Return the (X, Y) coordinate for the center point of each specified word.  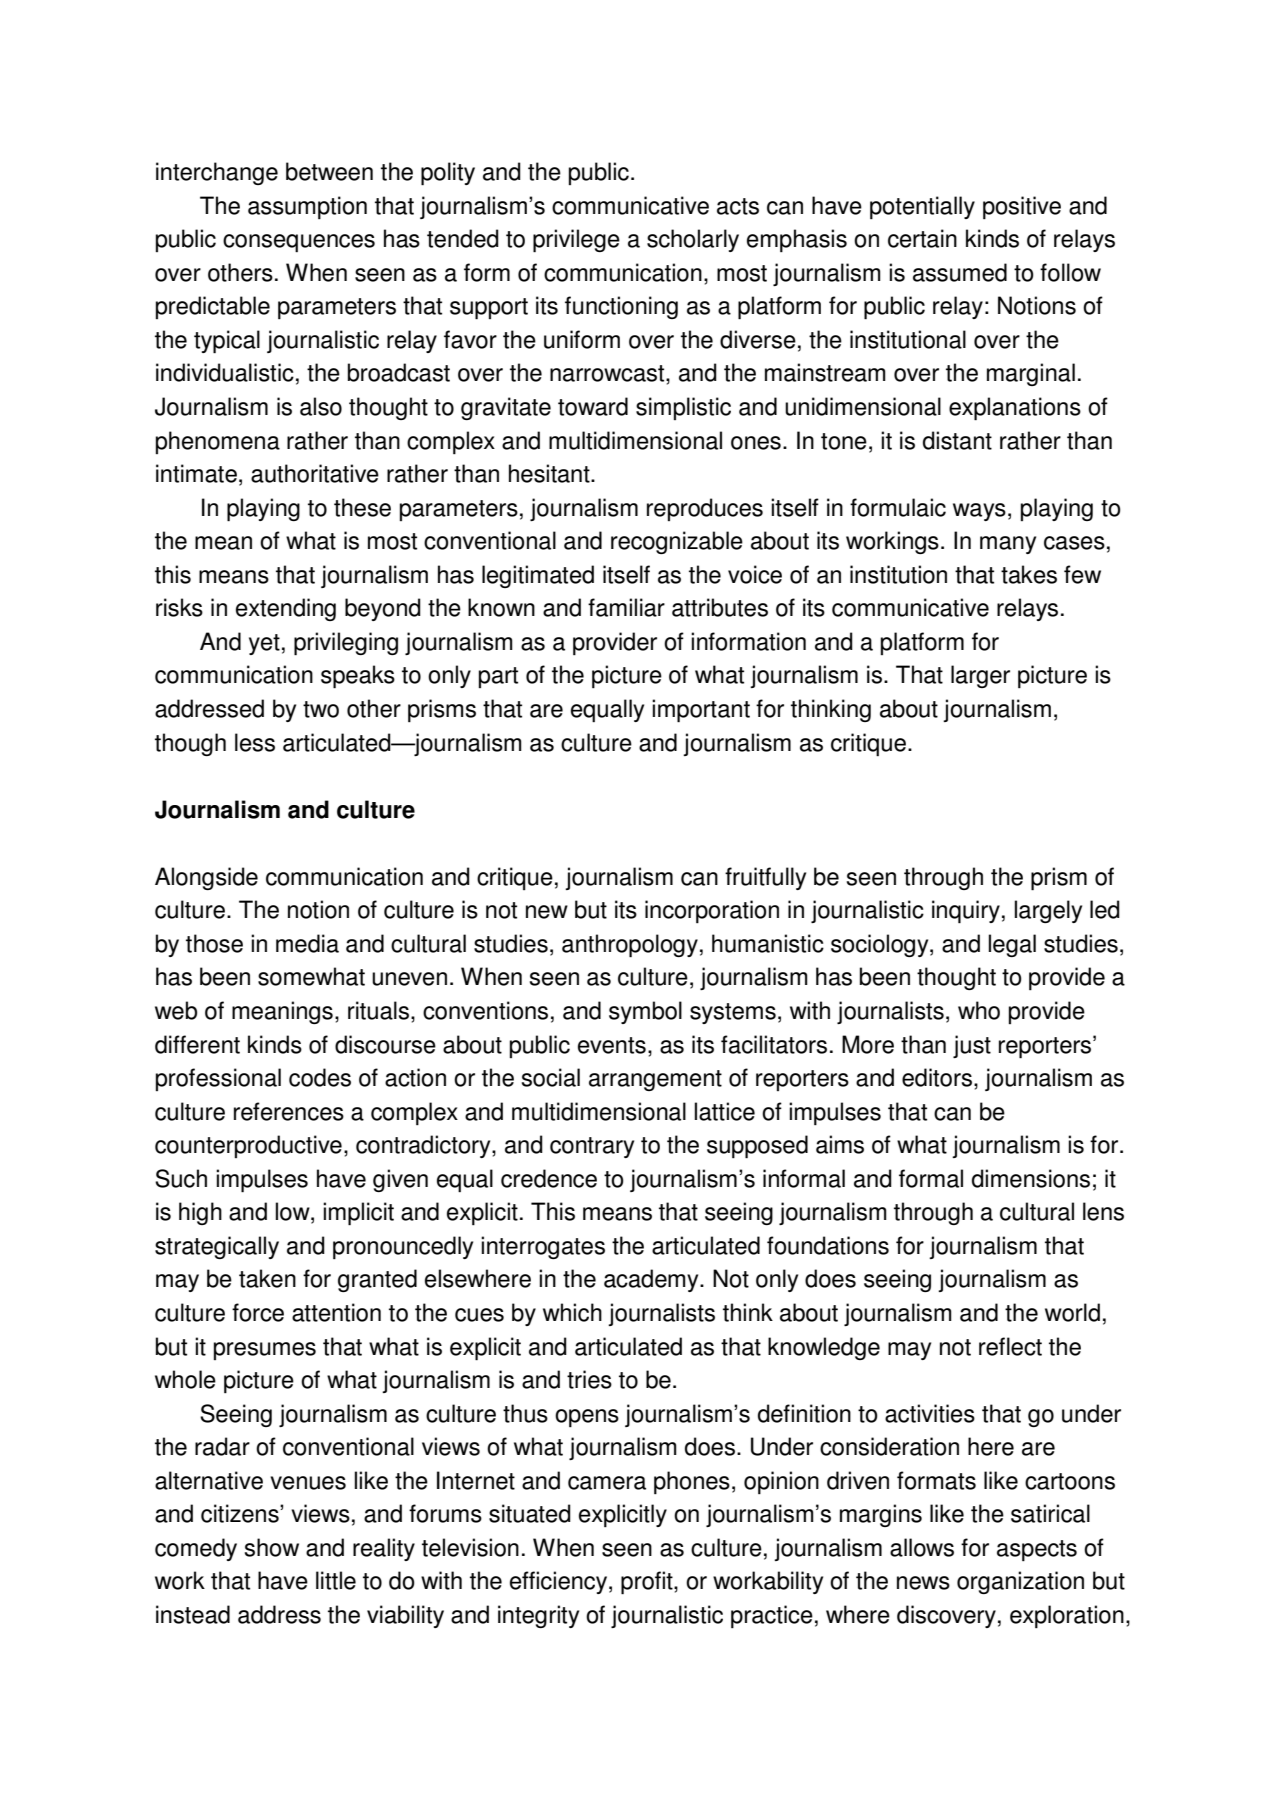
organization (1020, 1582)
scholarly (693, 240)
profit (648, 1583)
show (272, 1547)
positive (1022, 207)
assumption (307, 207)
